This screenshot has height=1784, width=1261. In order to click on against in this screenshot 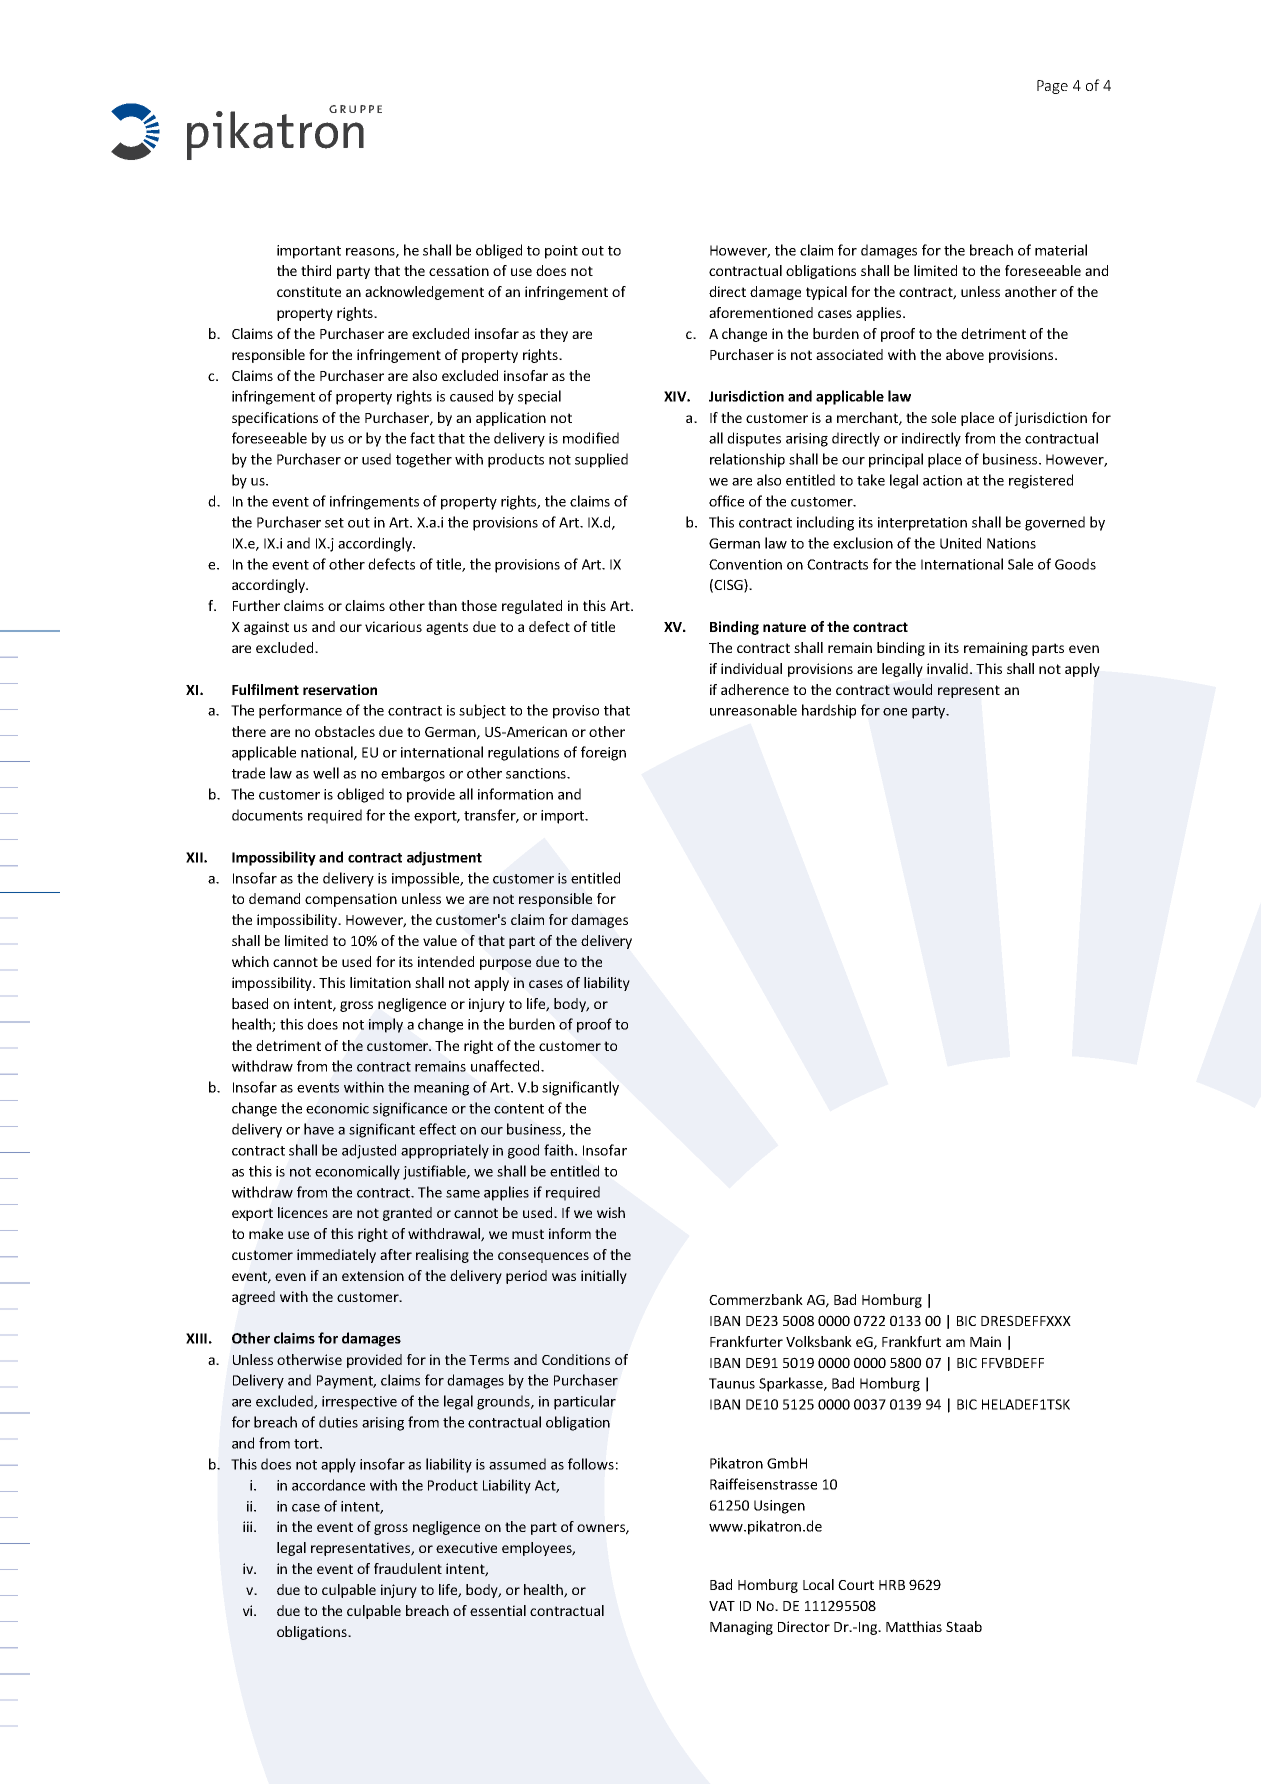, I will do `click(266, 628)`.
